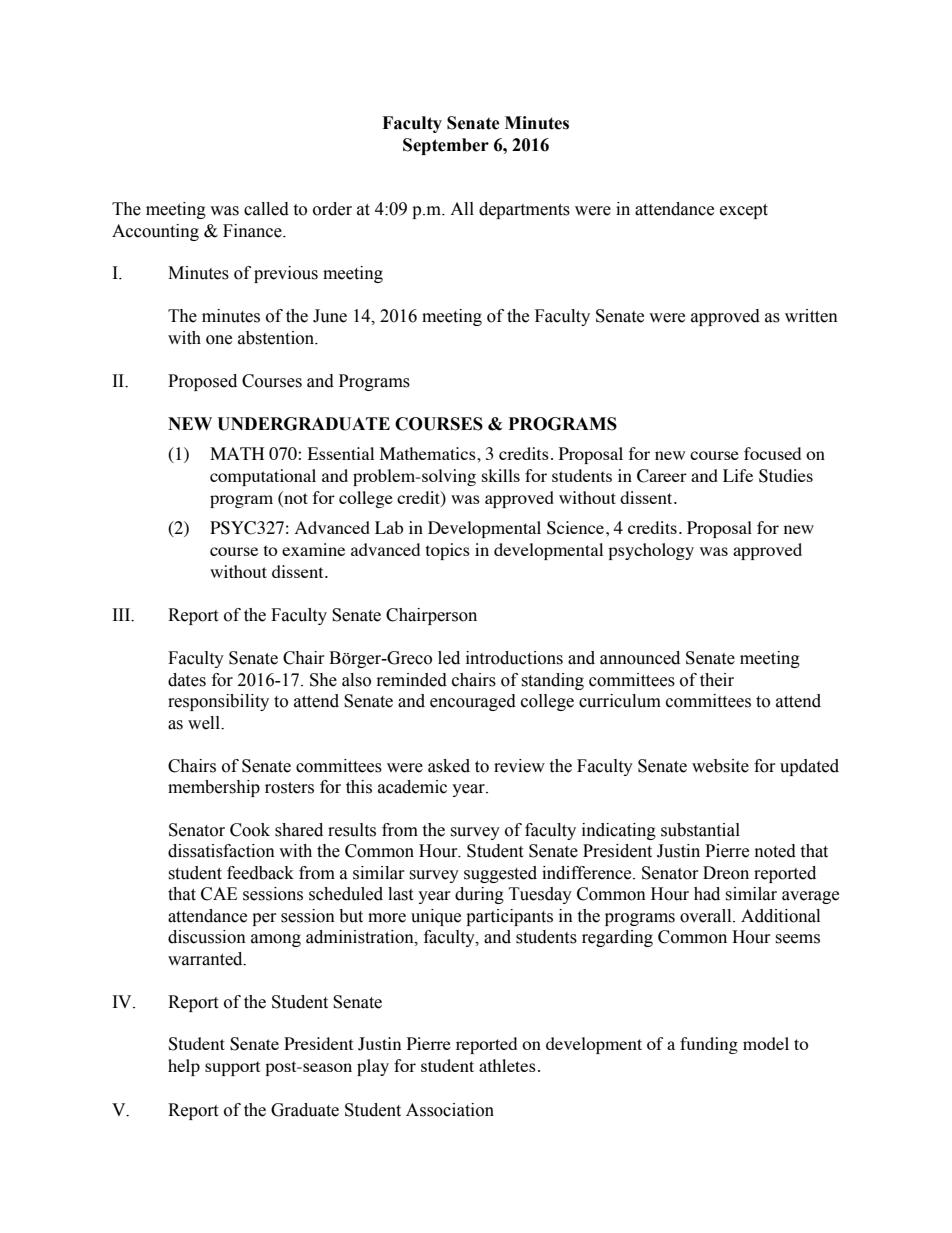 The image size is (952, 1233). What do you see at coordinates (446, 146) in the screenshot?
I see `September` at bounding box center [446, 146].
